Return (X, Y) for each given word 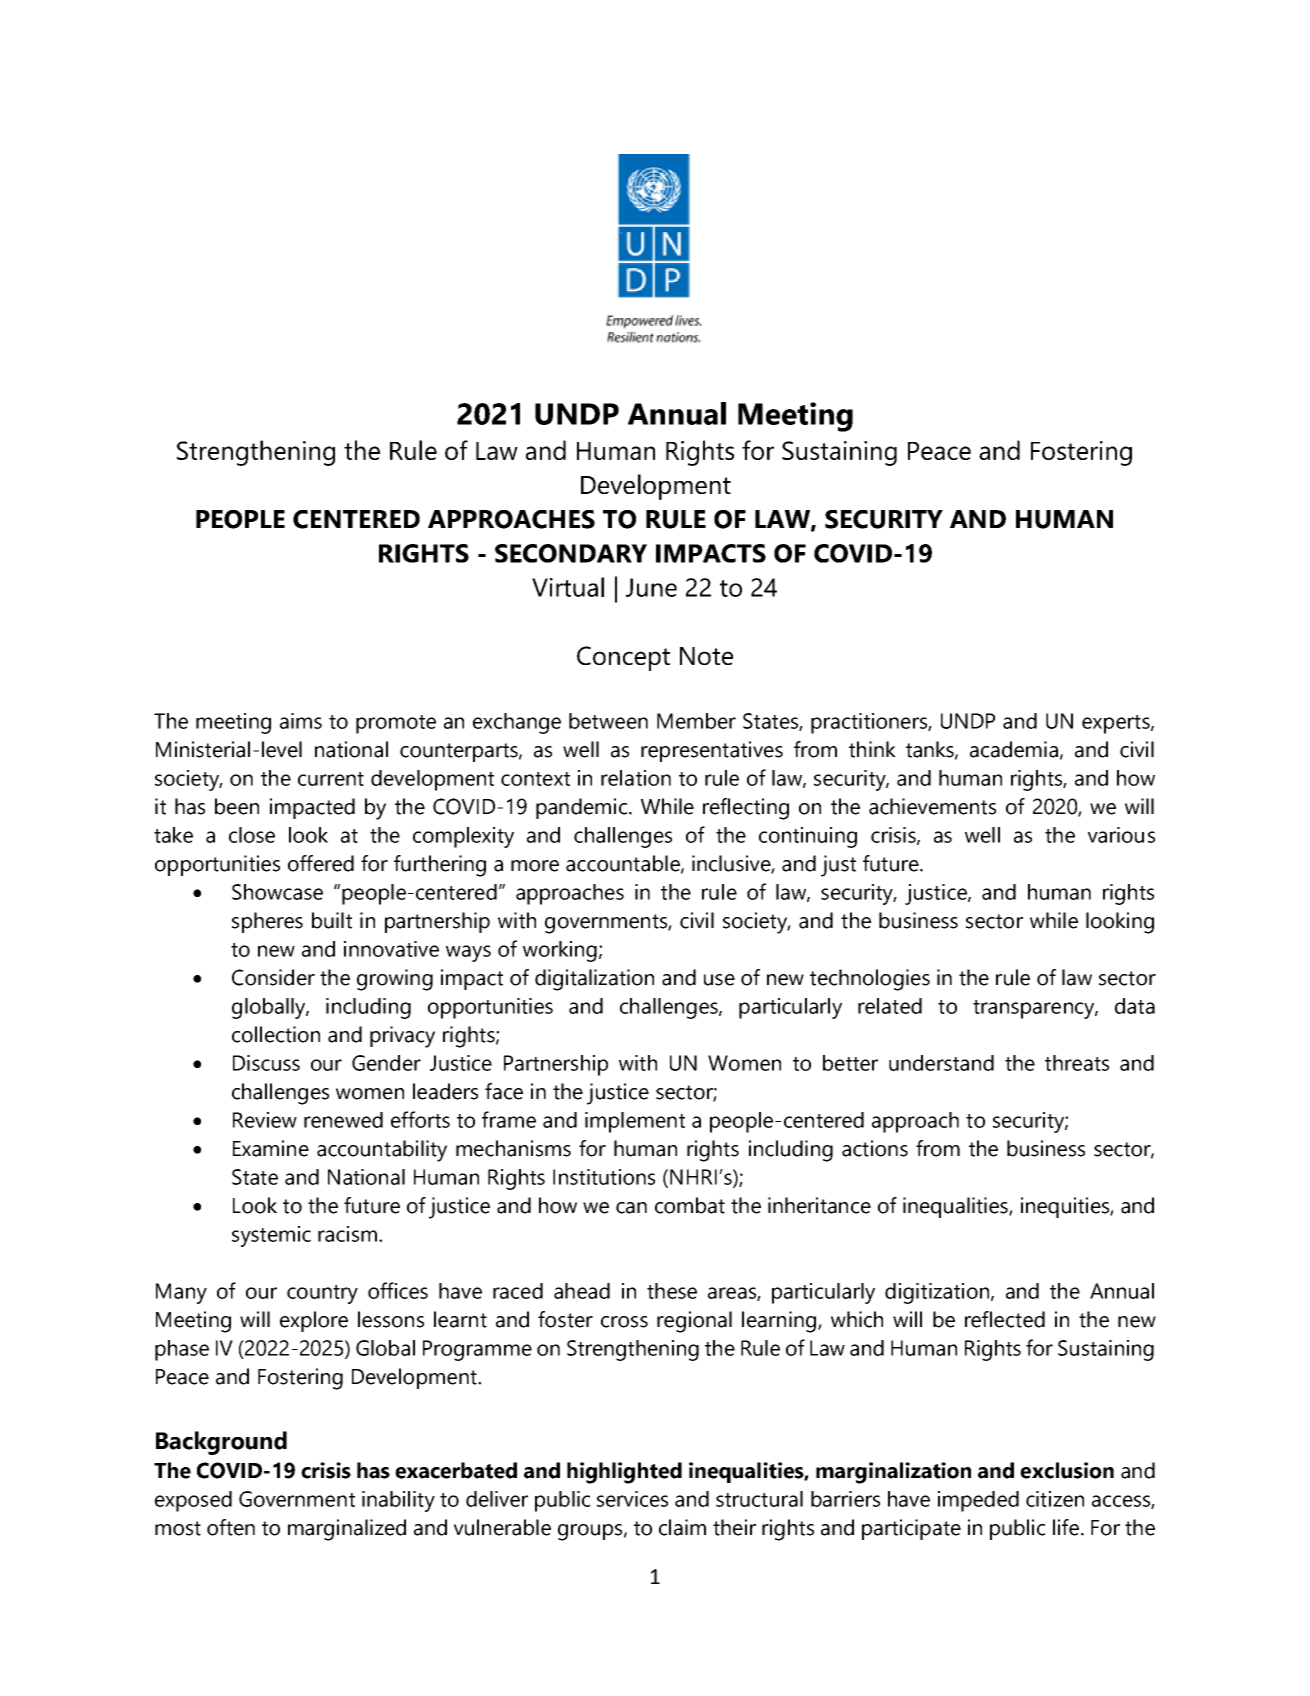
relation (636, 778)
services (632, 1499)
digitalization (594, 980)
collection (276, 1034)
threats (1077, 1063)
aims (301, 721)
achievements (932, 806)
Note (706, 656)
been (237, 806)
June (651, 587)
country (322, 1294)
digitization (937, 1293)
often (231, 1527)
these (672, 1291)
